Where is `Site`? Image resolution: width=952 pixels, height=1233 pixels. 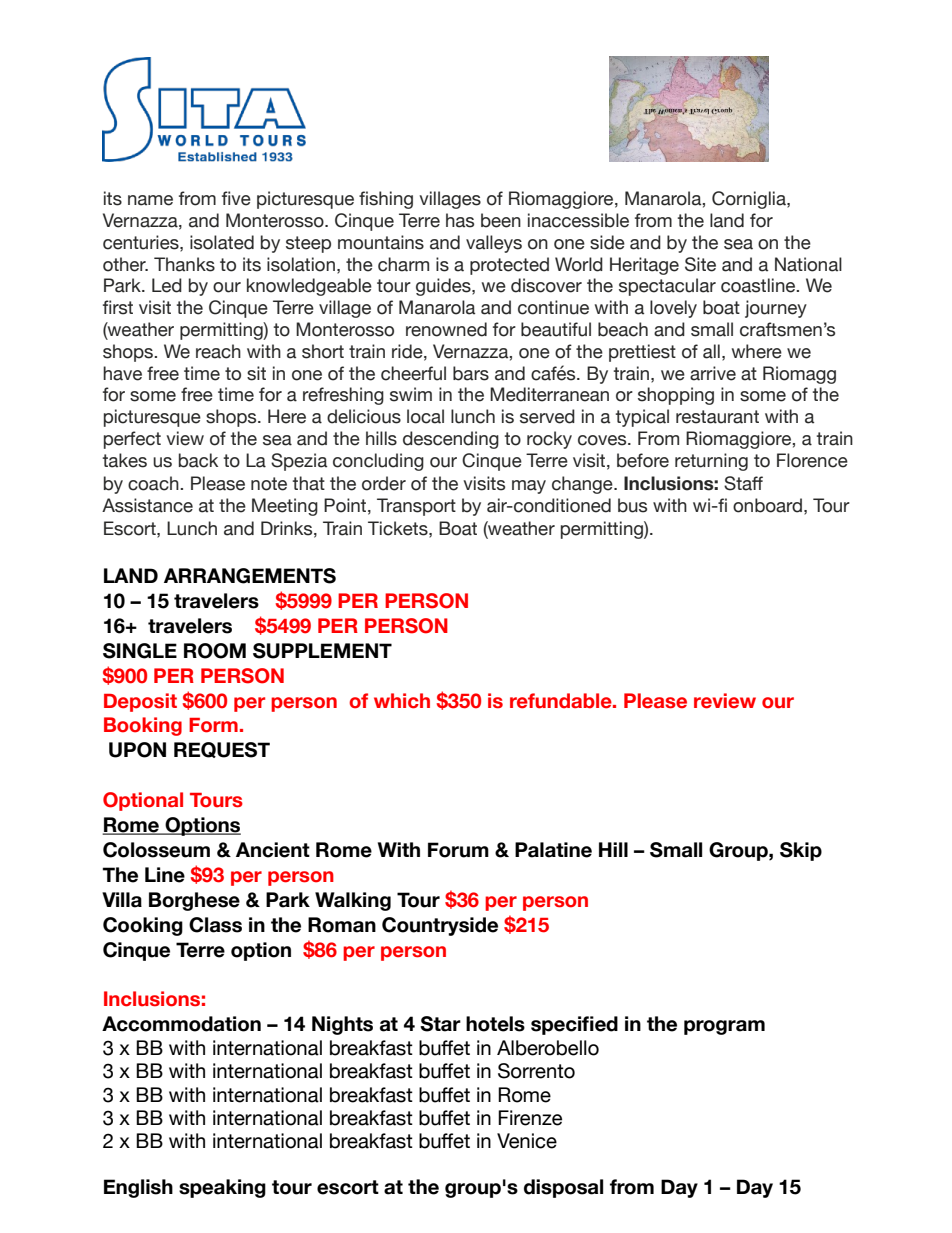
Site is located at coordinates (700, 264).
